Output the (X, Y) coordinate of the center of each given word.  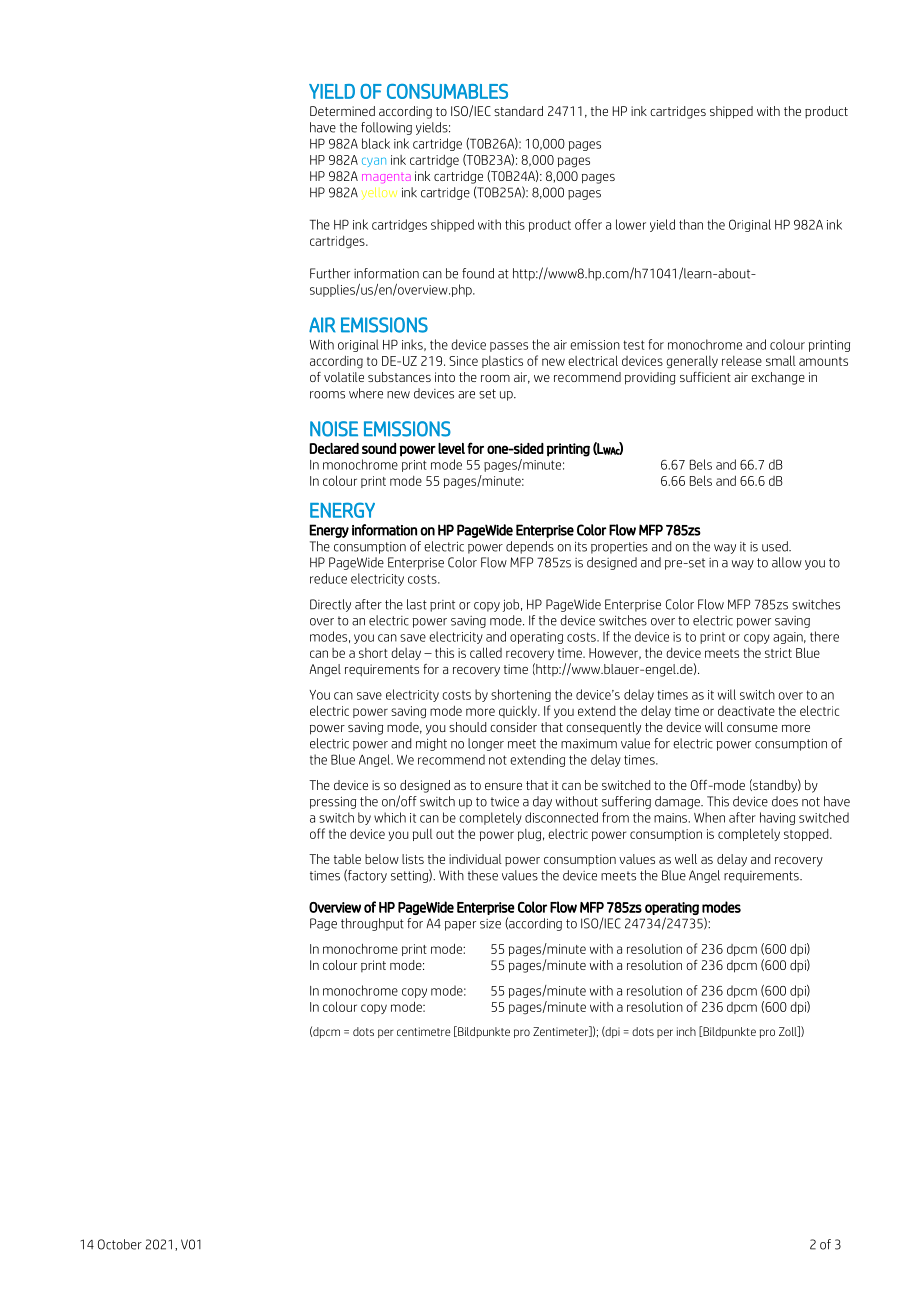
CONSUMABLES (447, 91)
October (120, 1244)
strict (778, 653)
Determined (342, 111)
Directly (330, 605)
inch (686, 1031)
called (486, 652)
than (691, 224)
